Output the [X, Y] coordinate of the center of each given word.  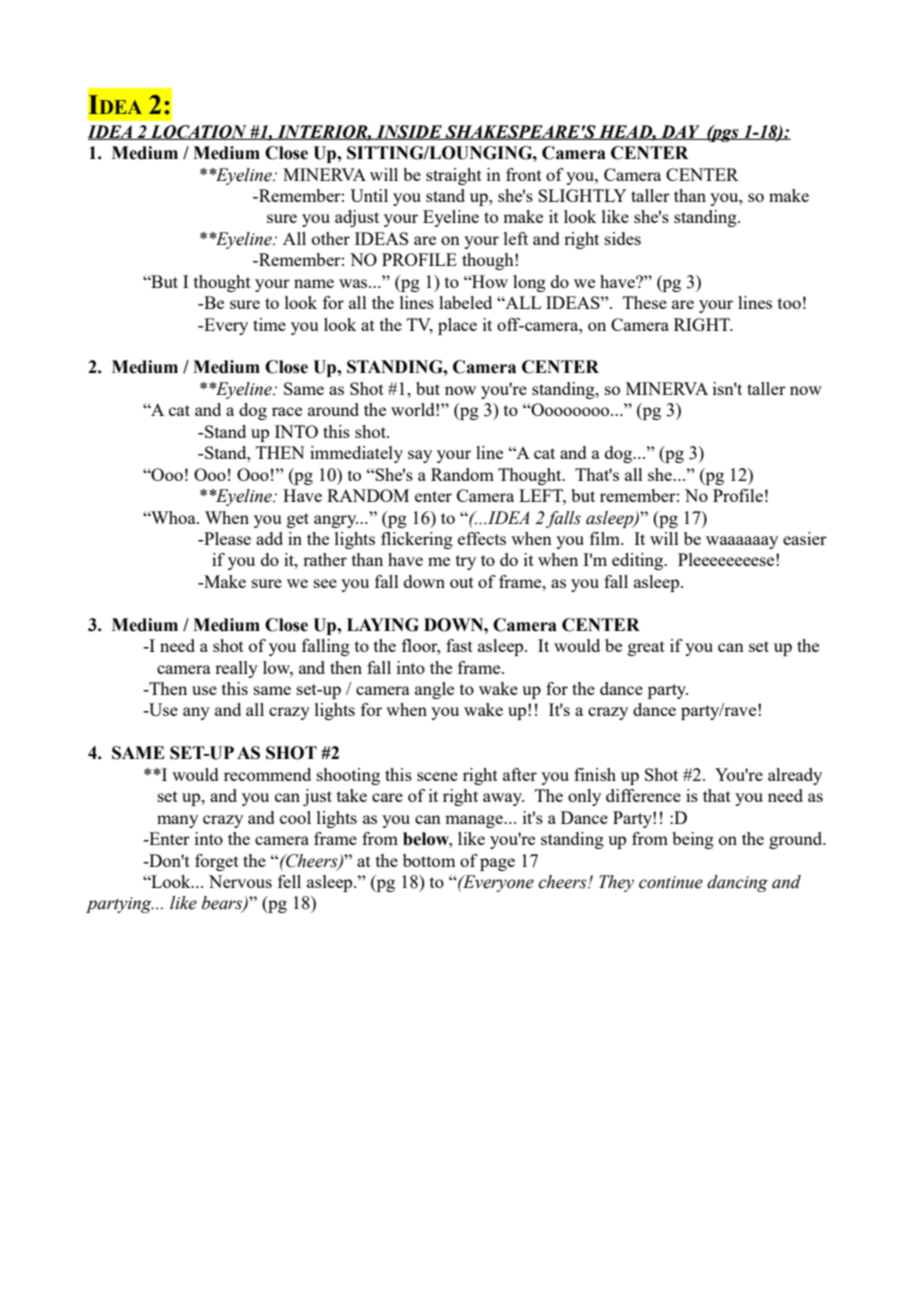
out [462, 582]
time [269, 324]
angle [434, 690]
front [524, 174]
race [287, 411]
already [795, 776]
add [269, 538]
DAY [680, 132]
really [236, 669]
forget [217, 862]
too [789, 303]
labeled [465, 302]
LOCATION [198, 132]
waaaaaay [742, 542]
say [420, 456]
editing [639, 561]
